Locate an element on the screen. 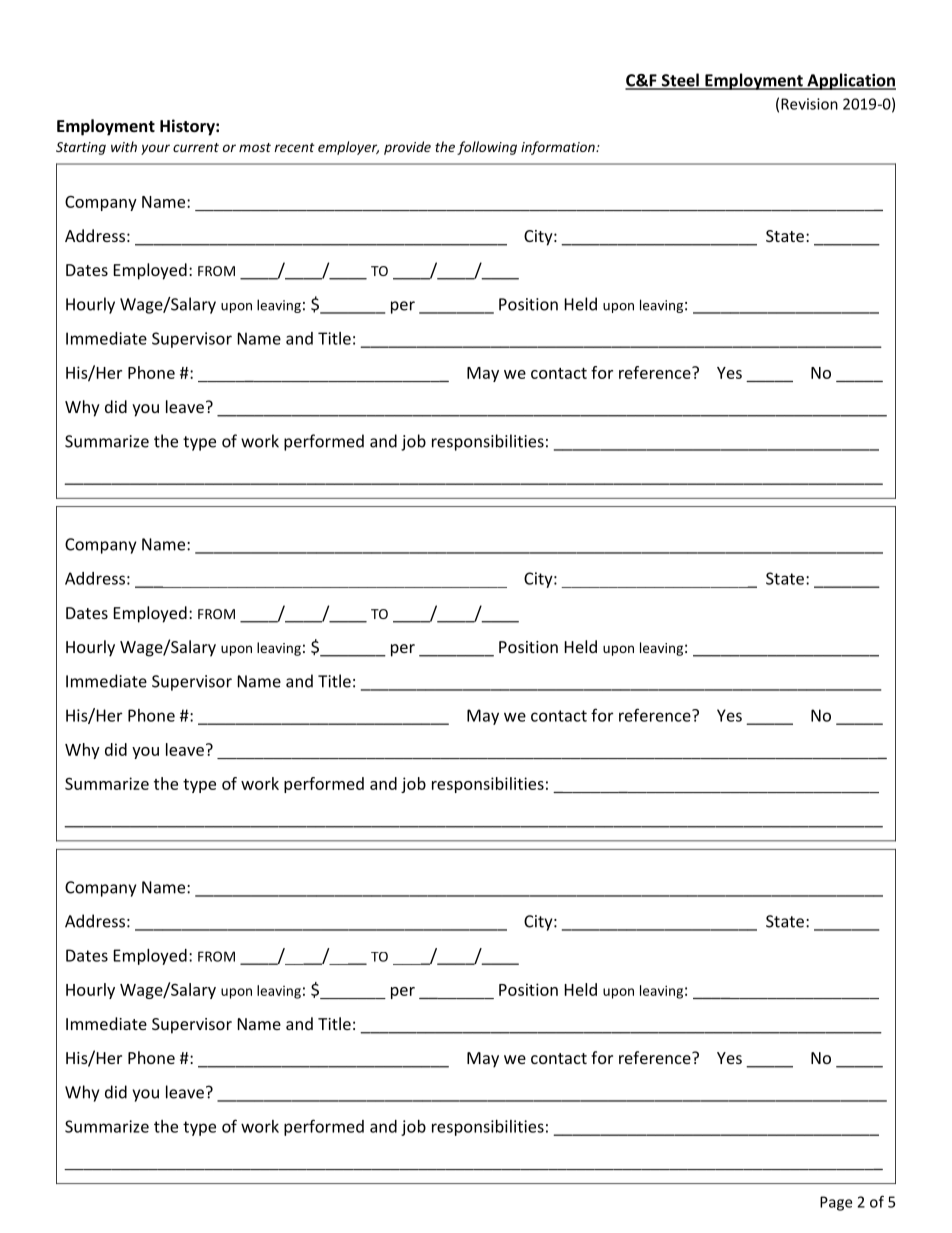 The height and width of the screenshot is (1233, 952). employer is located at coordinates (348, 148).
